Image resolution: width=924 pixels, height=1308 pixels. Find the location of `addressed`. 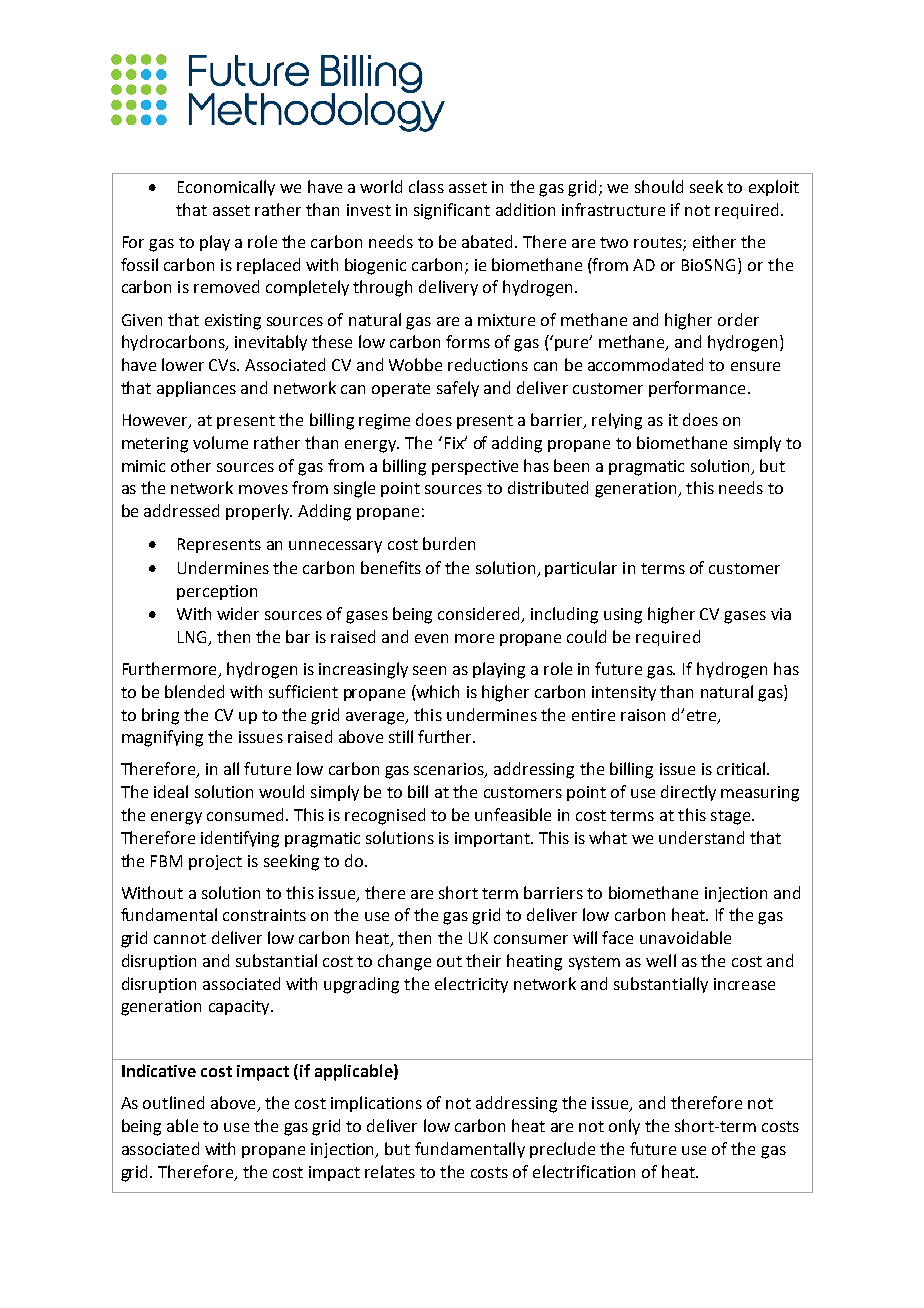

addressed is located at coordinates (181, 510).
